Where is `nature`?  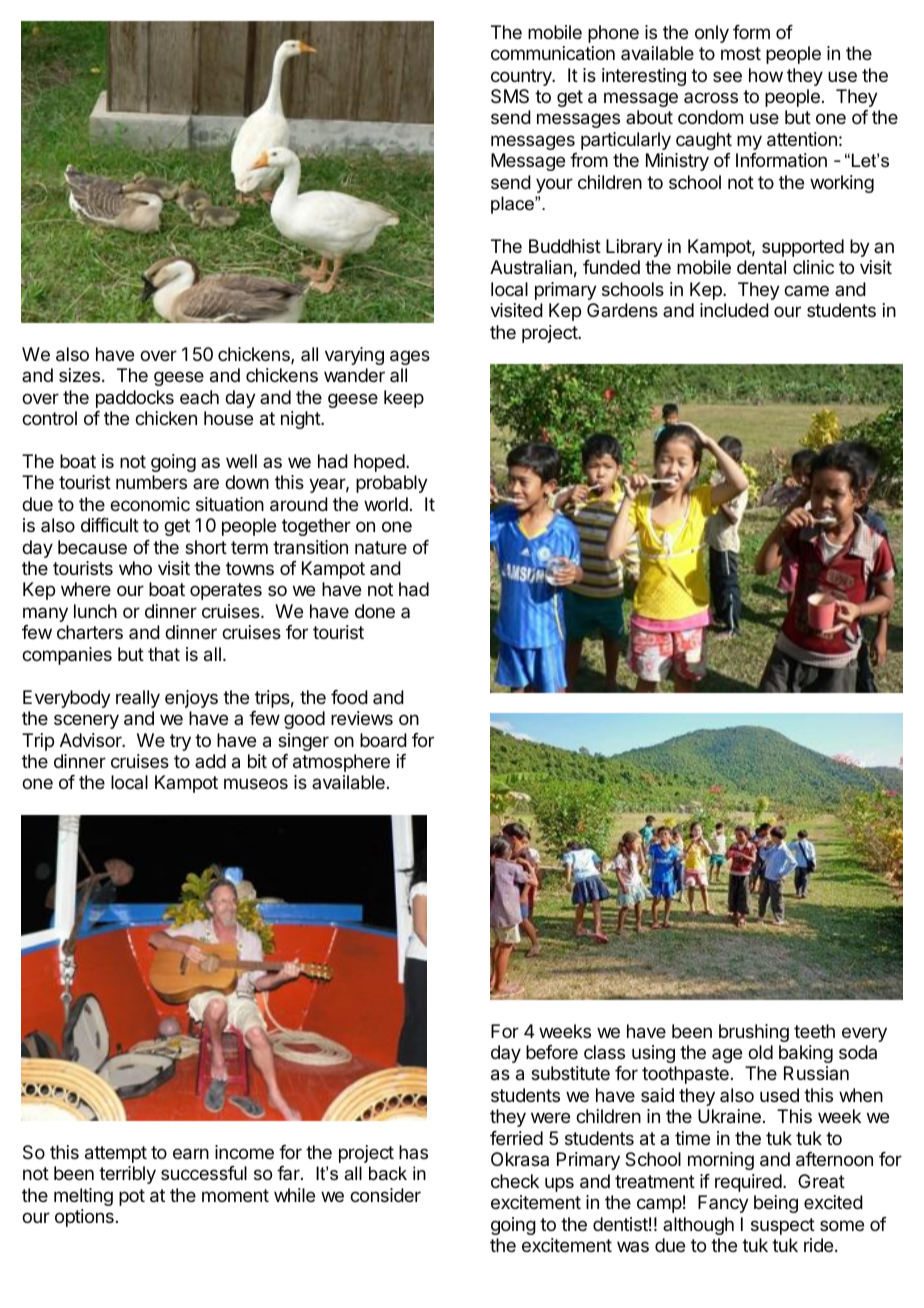
nature is located at coordinates (381, 547).
